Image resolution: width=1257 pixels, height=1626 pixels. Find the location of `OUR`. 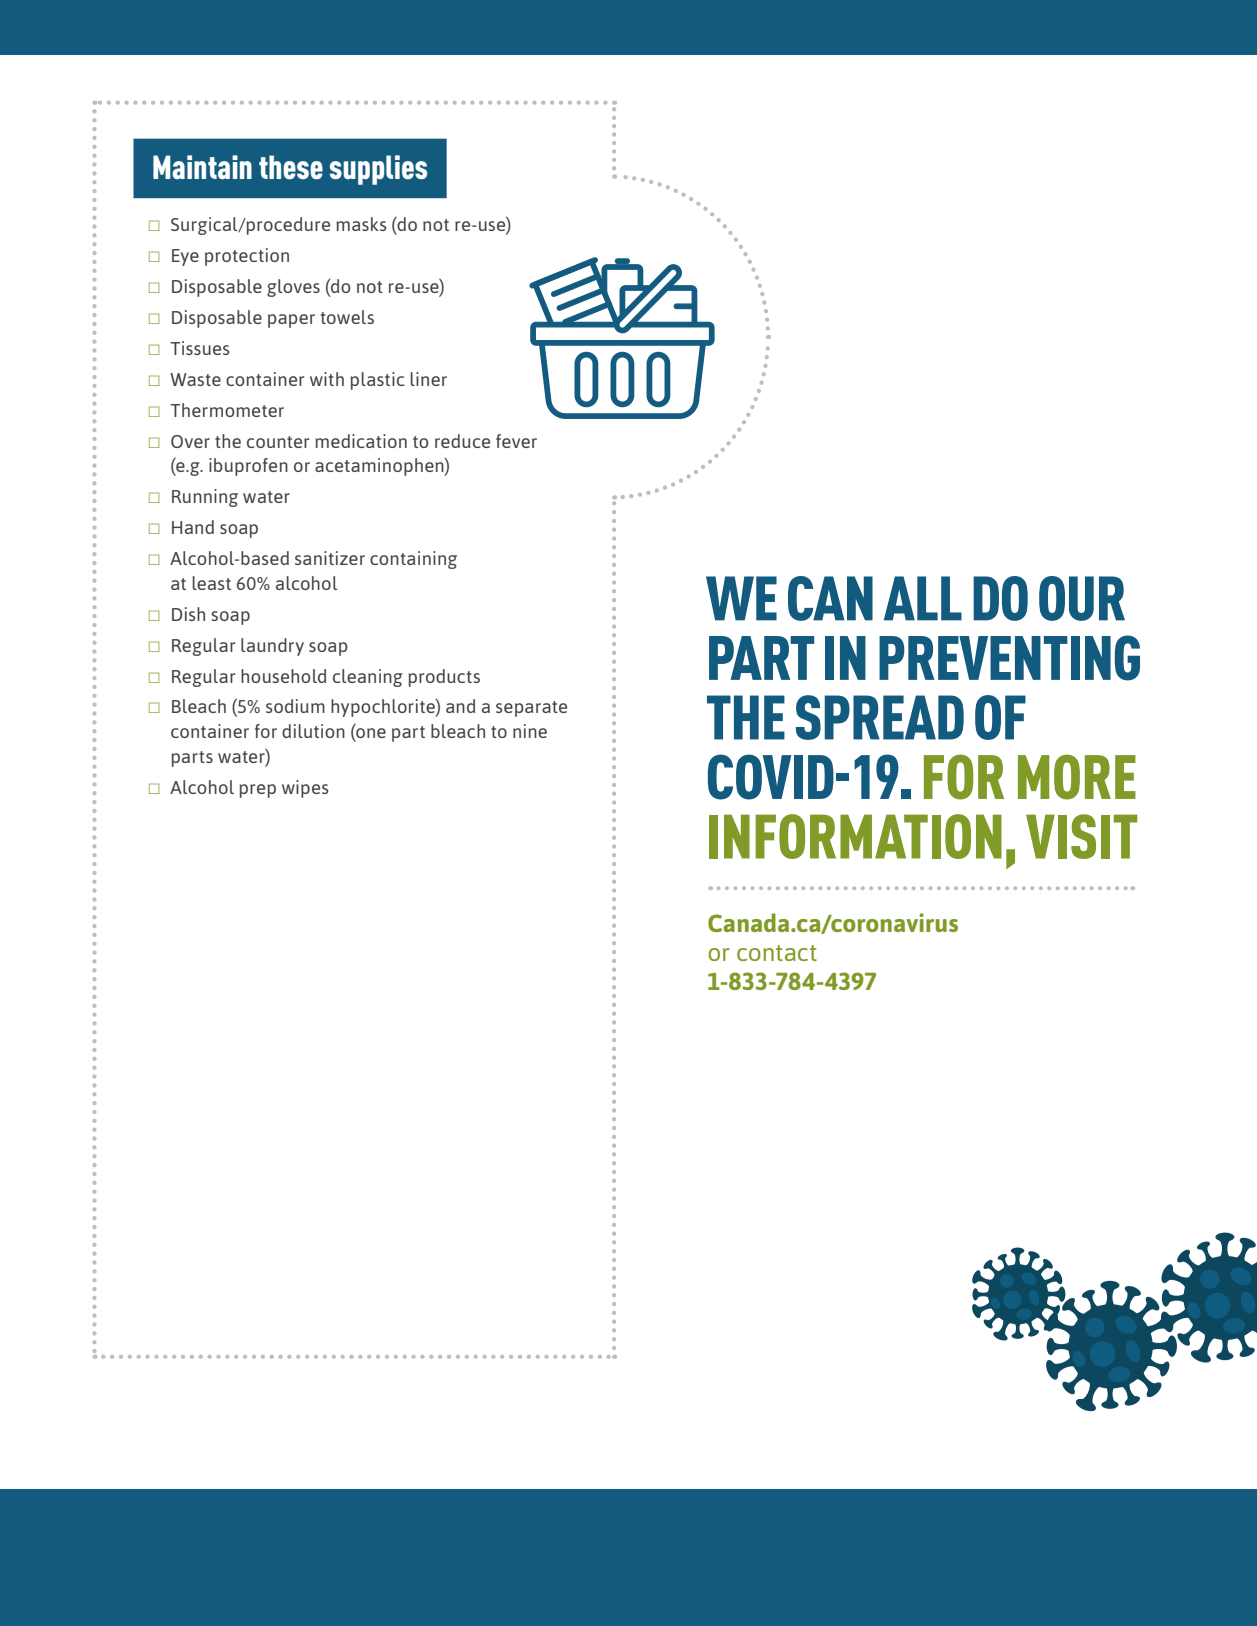

OUR is located at coordinates (1082, 598).
